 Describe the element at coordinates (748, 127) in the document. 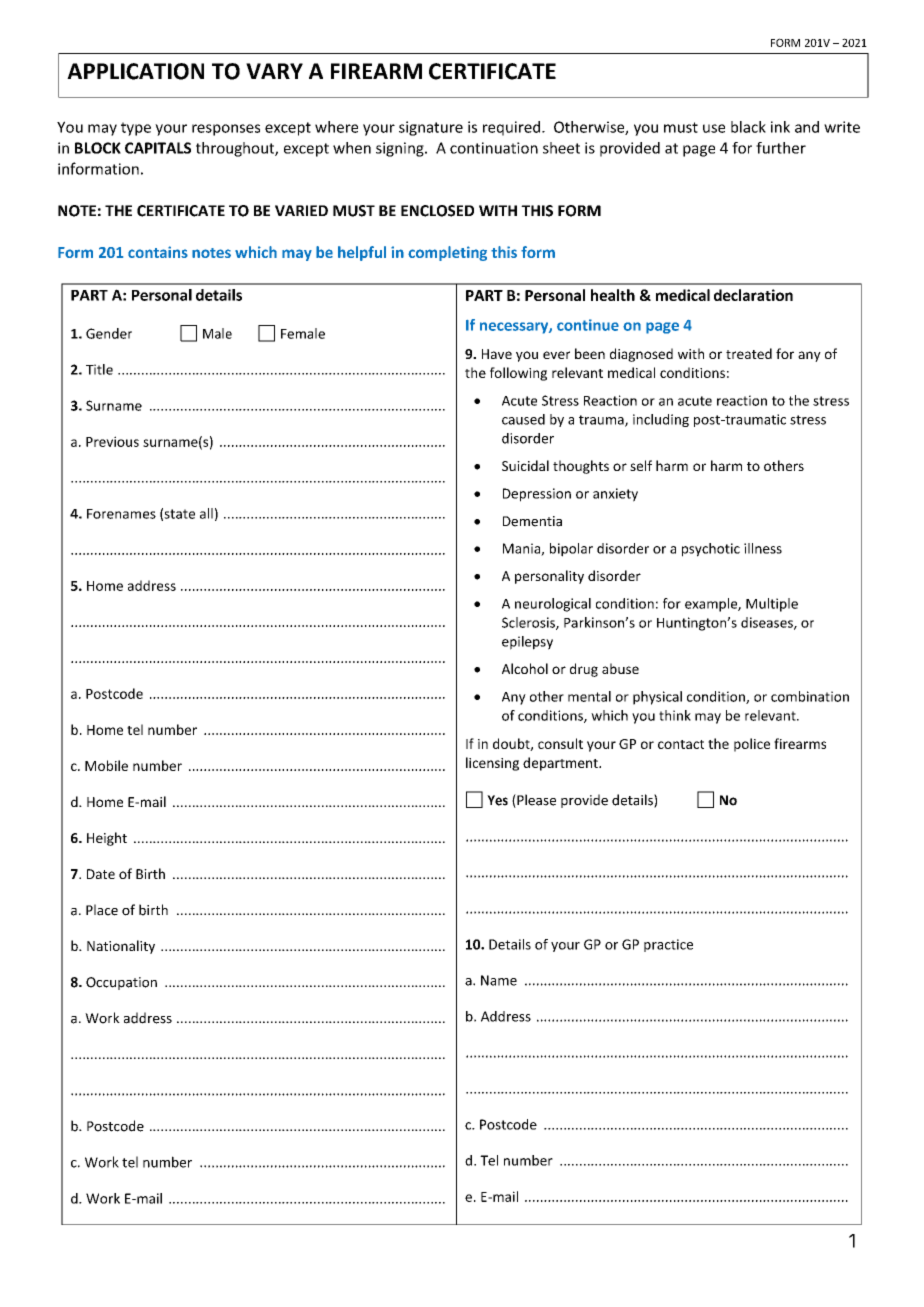

I see `black` at that location.
